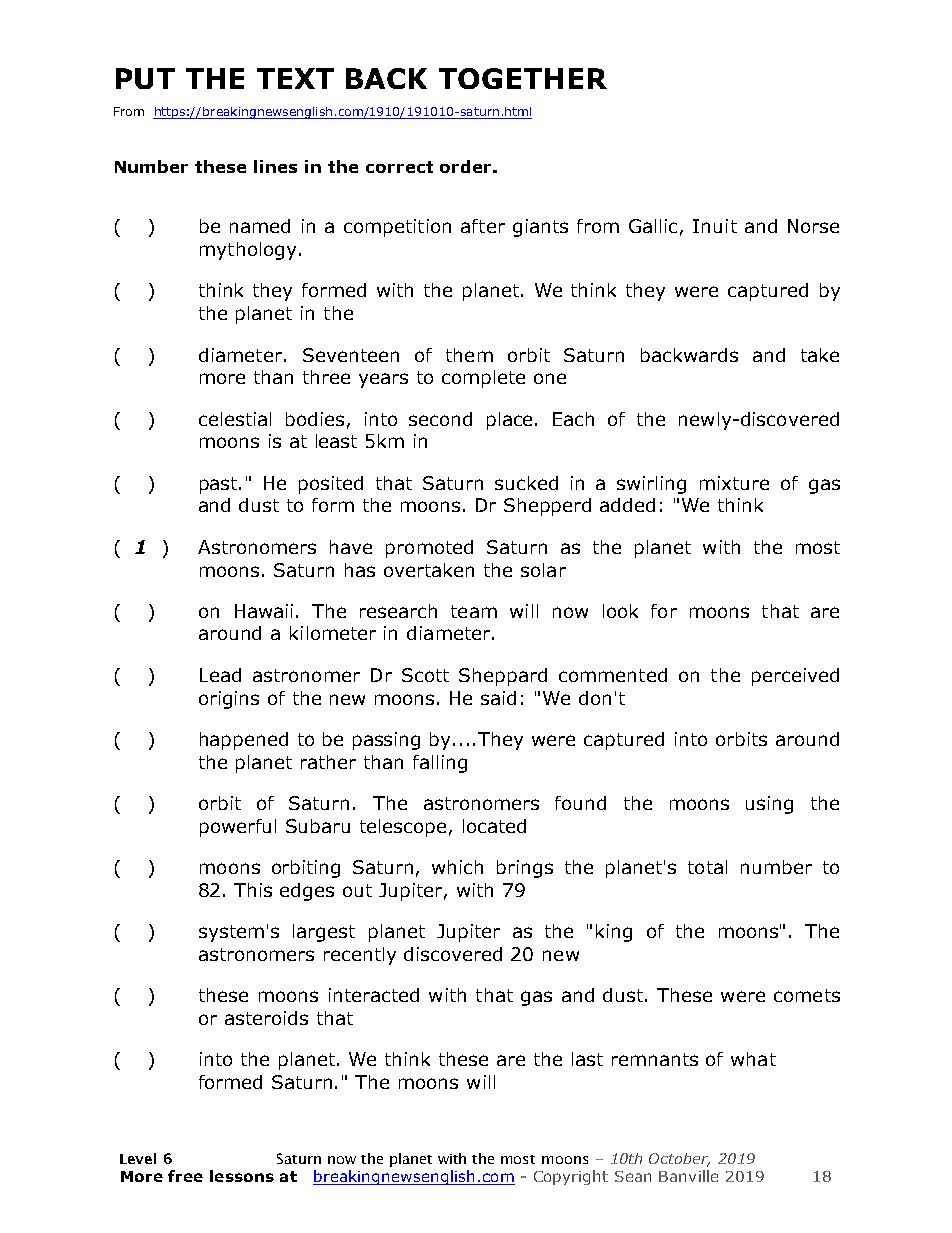 The image size is (952, 1233). I want to click on TOGETHER, so click(523, 78).
